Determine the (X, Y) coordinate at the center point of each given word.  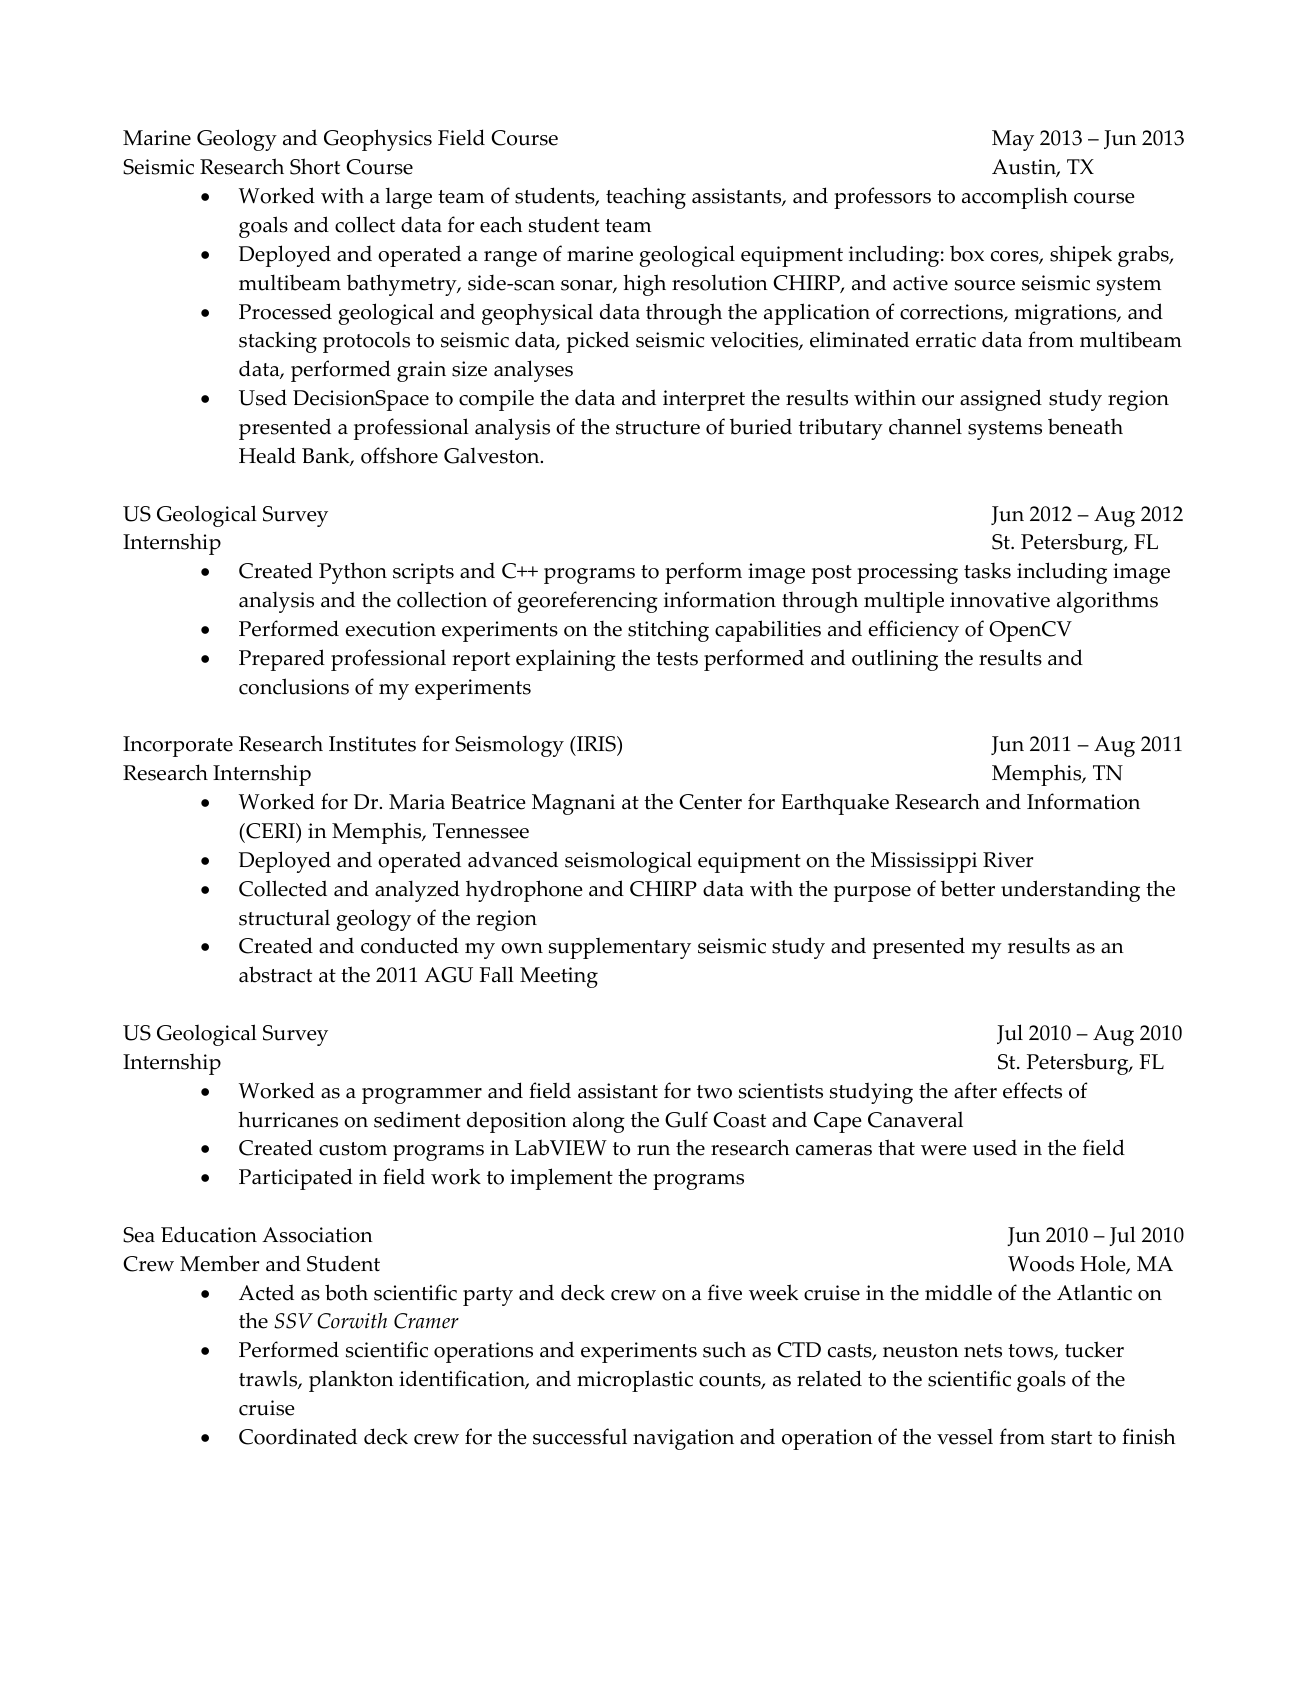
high (644, 285)
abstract (275, 974)
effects (1032, 1090)
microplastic (635, 1381)
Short (315, 166)
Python (353, 573)
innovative (1000, 600)
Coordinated (298, 1436)
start (1071, 1438)
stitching (668, 631)
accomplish (1015, 198)
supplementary (620, 948)
